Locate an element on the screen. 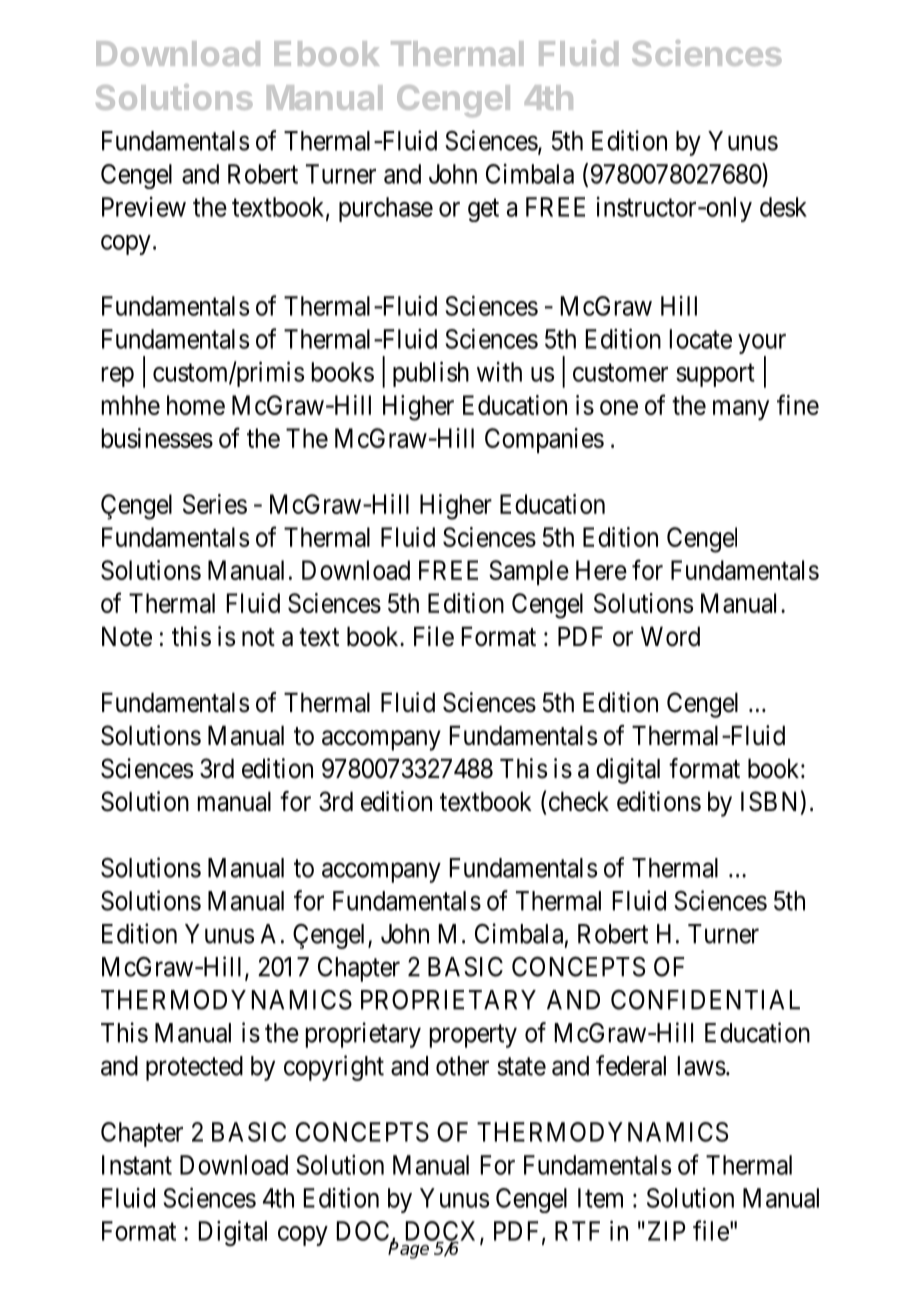 Image resolution: width=924 pixels, height=1311 pixels. DOCX is located at coordinates (443, 1232).
